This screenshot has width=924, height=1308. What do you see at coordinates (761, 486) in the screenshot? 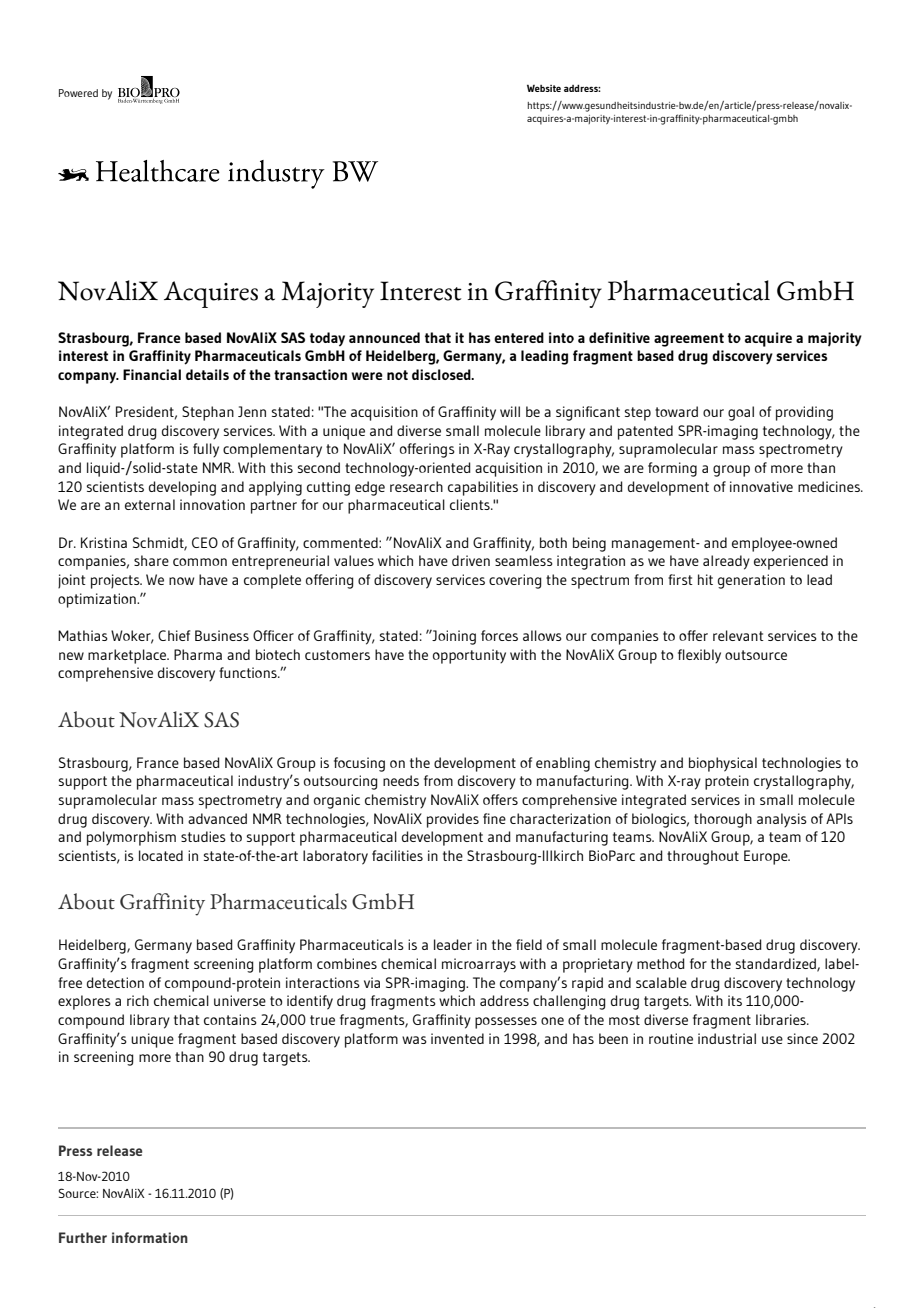
I see `innovative` at bounding box center [761, 486].
